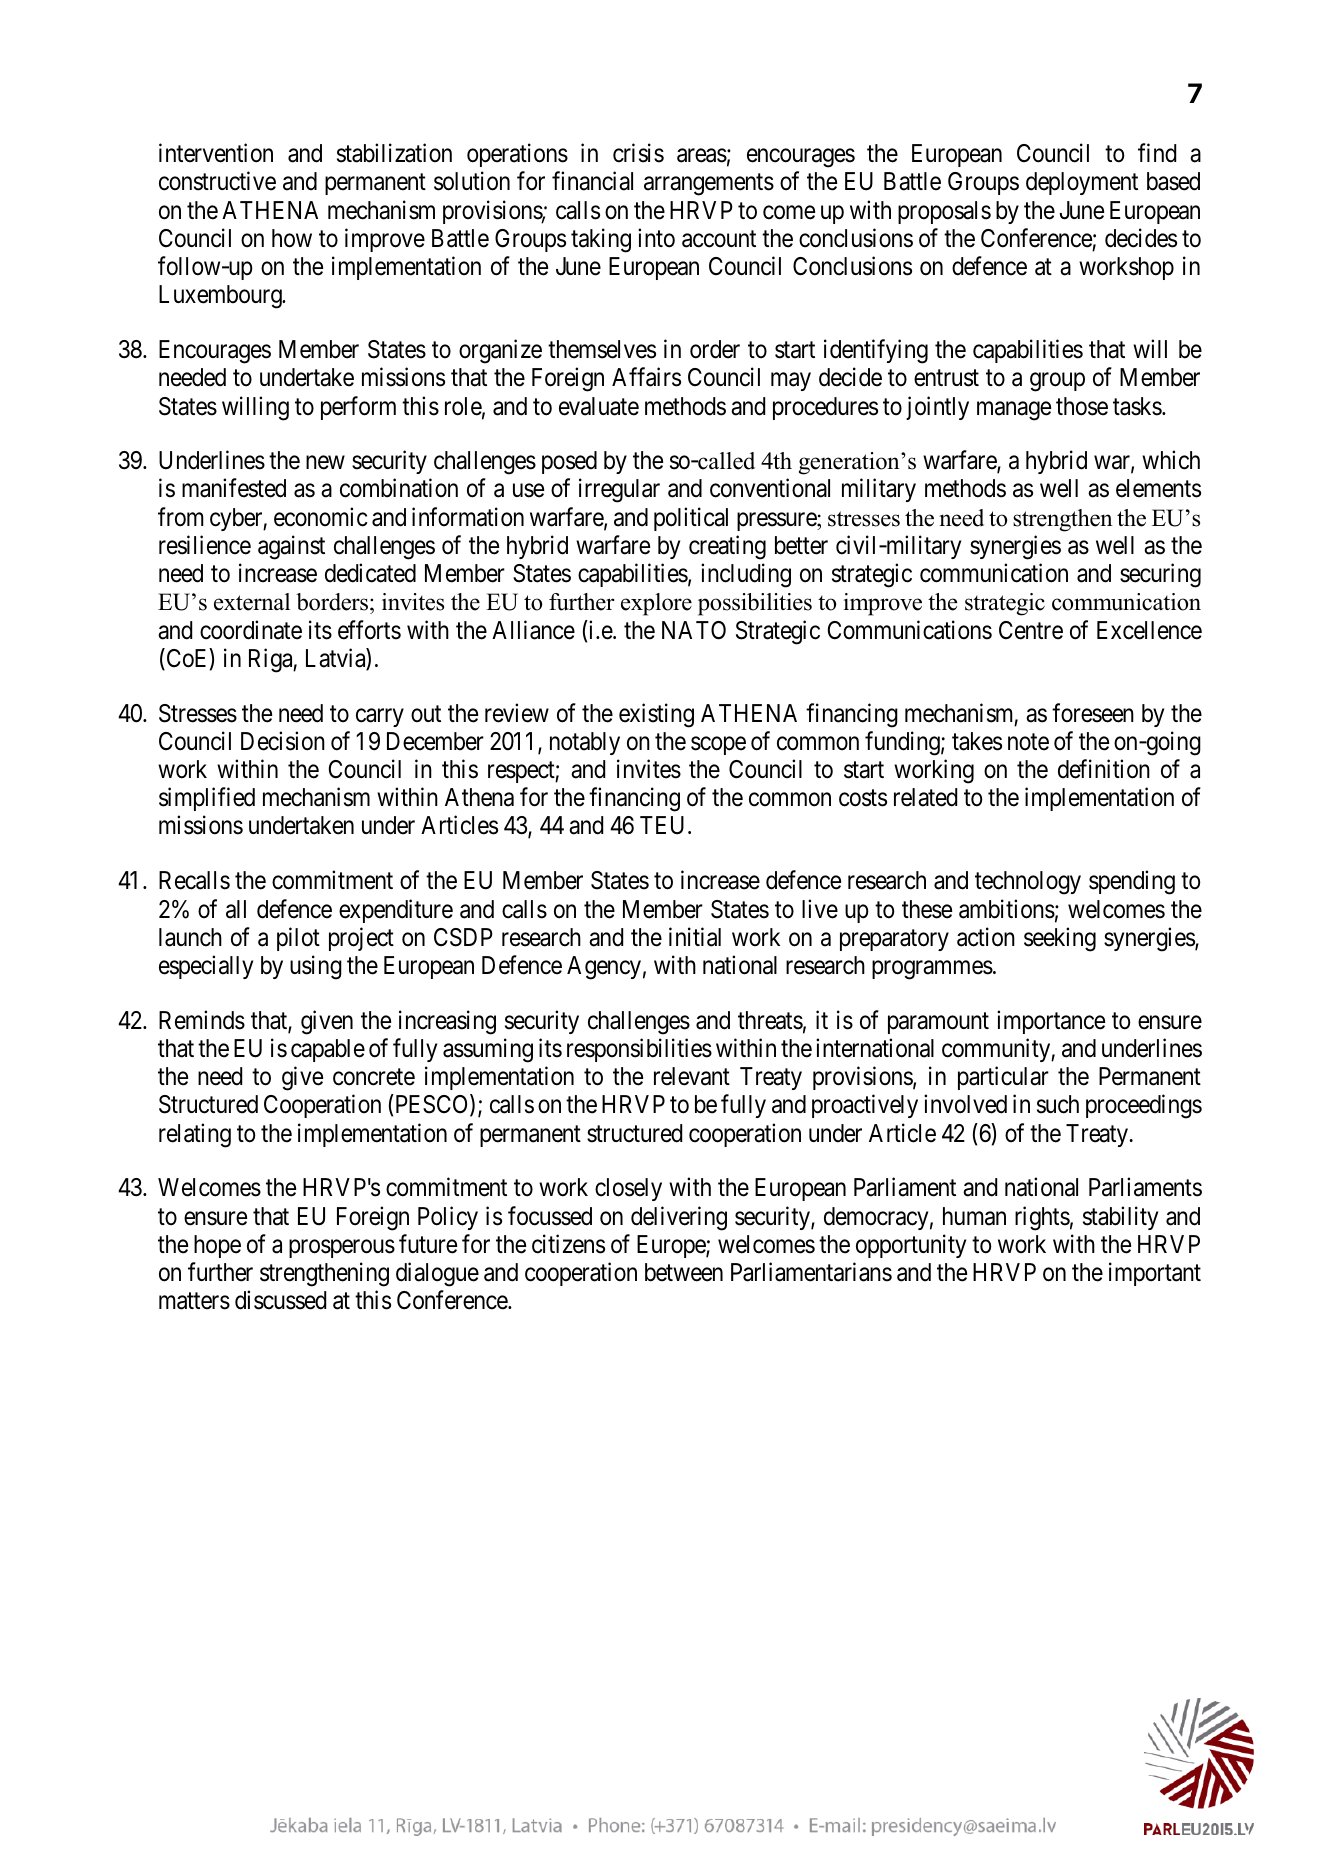  I want to click on Decision, so click(283, 741).
